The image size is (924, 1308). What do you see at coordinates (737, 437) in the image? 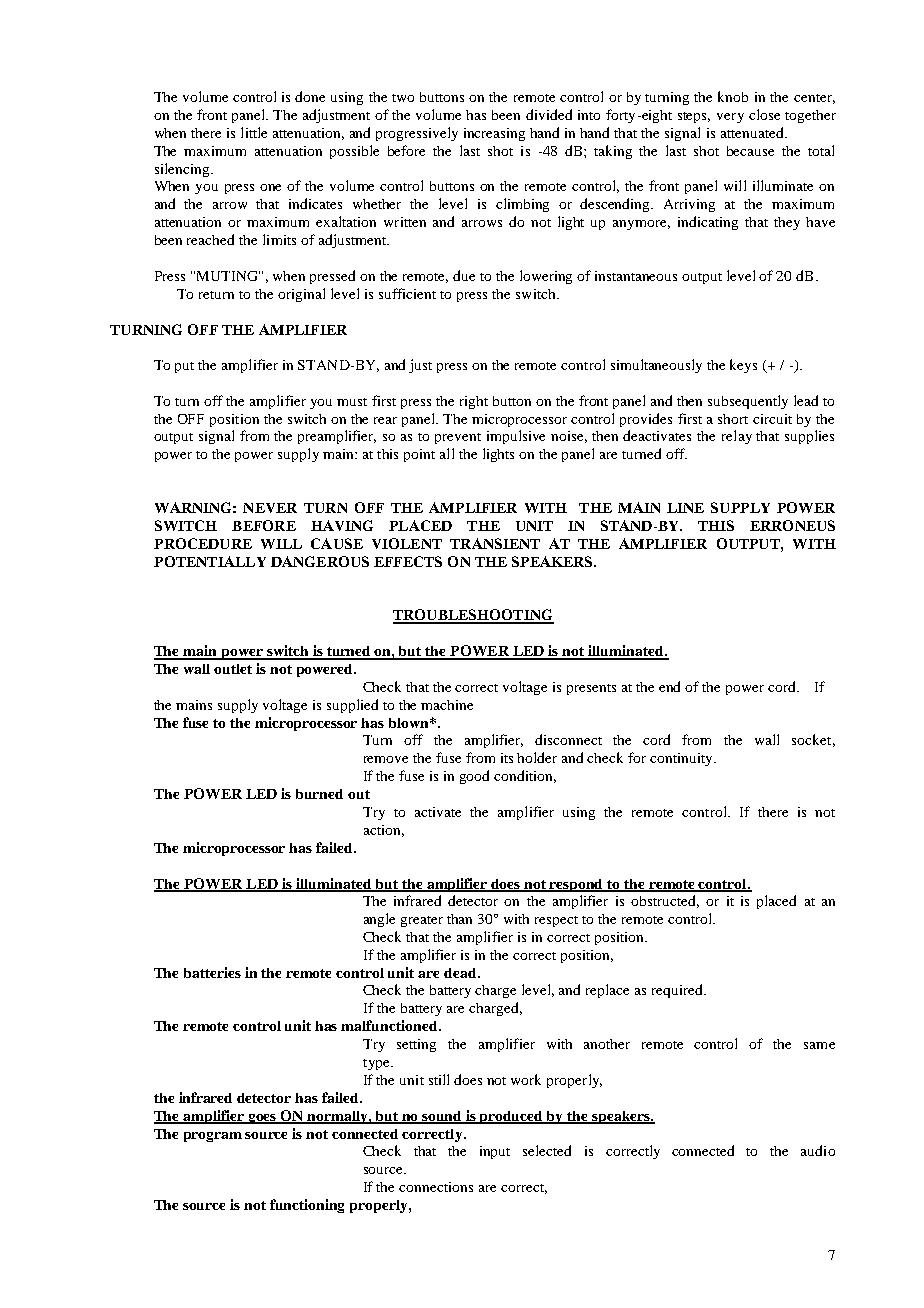
I see `relay` at bounding box center [737, 437].
